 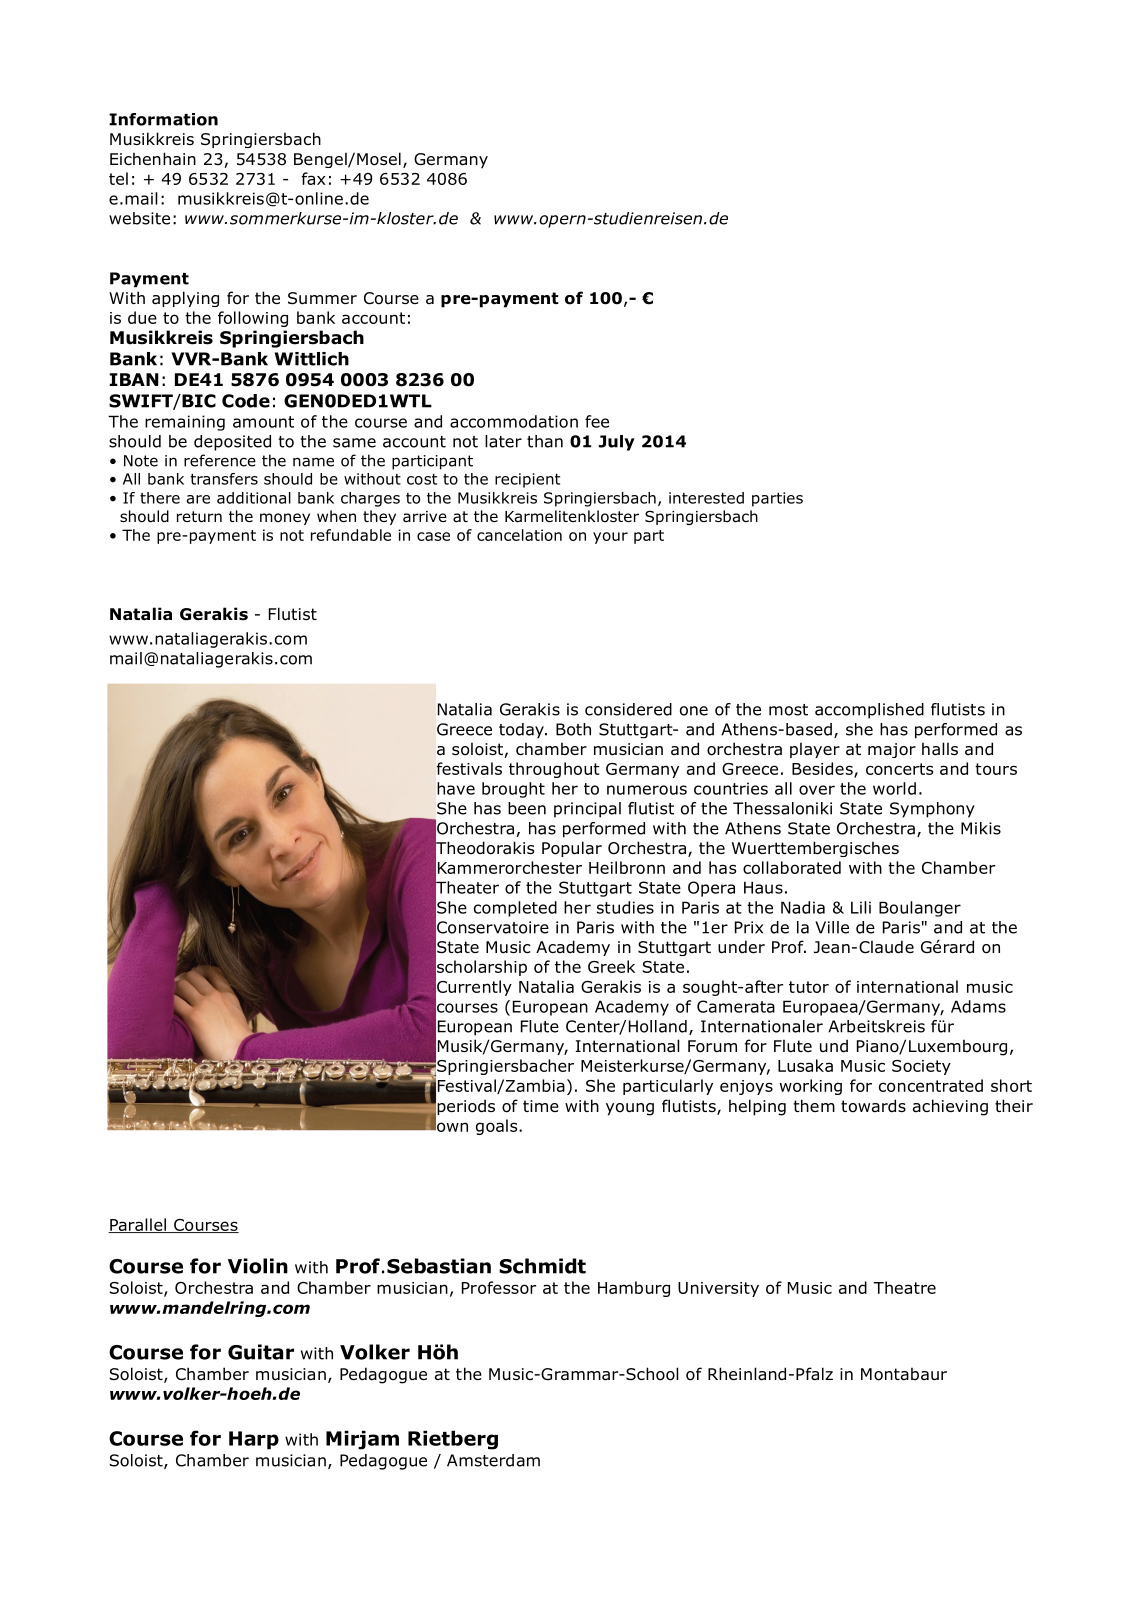 I want to click on completed, so click(x=515, y=909).
